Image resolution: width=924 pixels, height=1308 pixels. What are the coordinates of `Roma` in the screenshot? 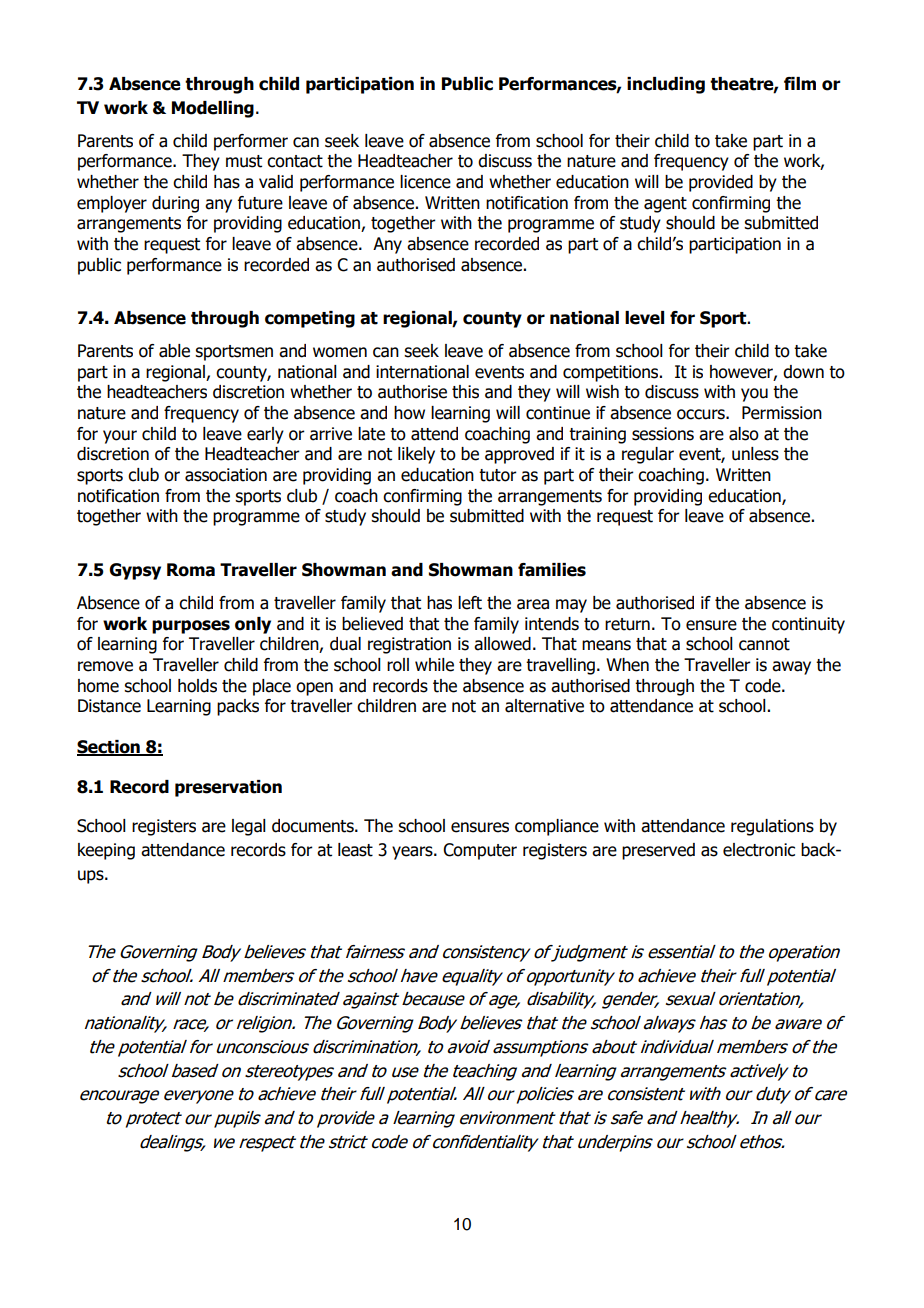 It's located at (191, 570).
